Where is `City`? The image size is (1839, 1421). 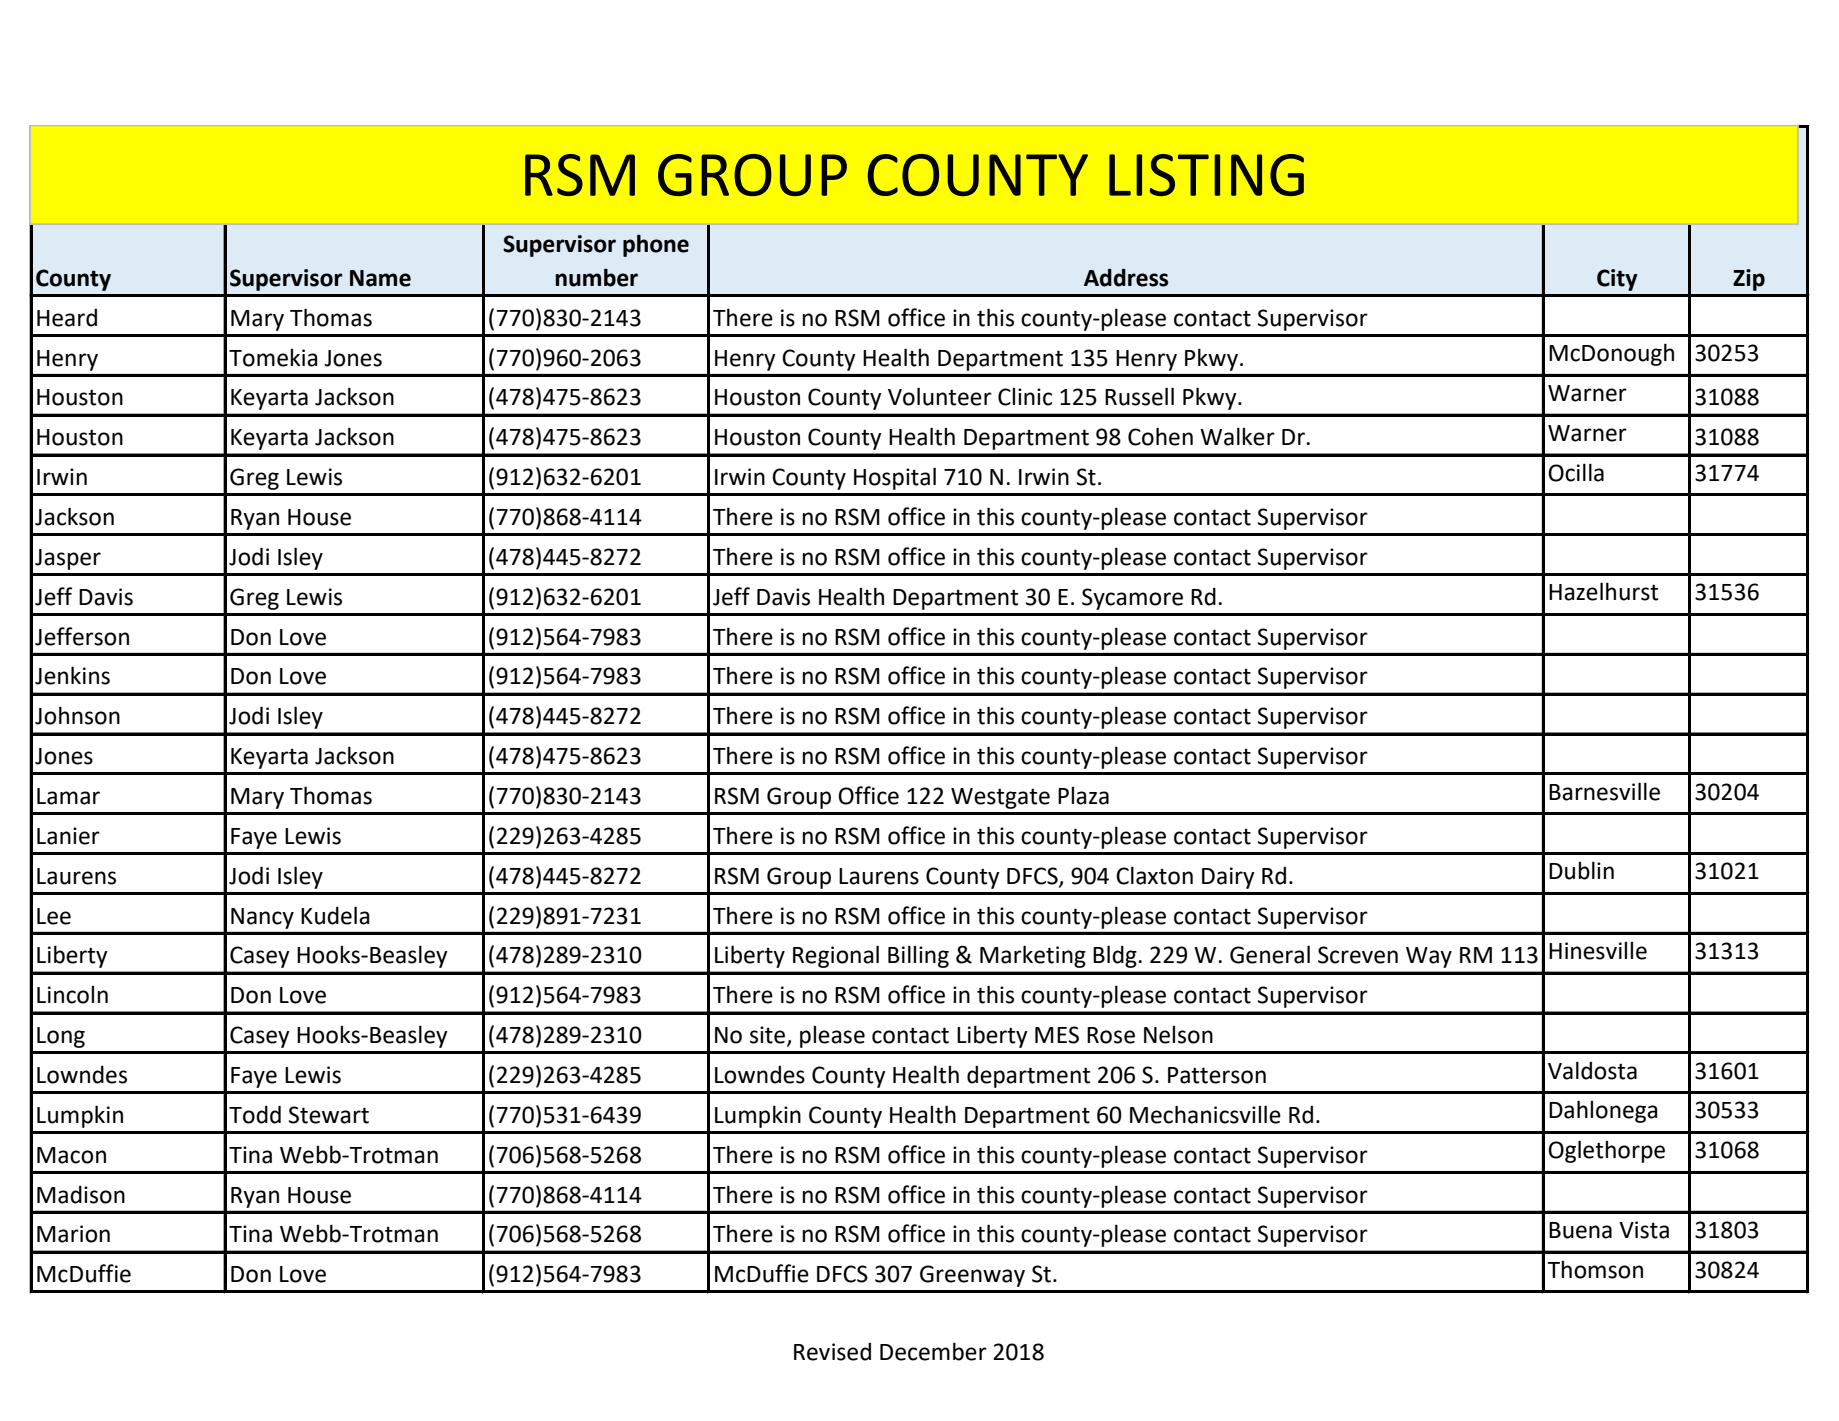 City is located at coordinates (1617, 280).
